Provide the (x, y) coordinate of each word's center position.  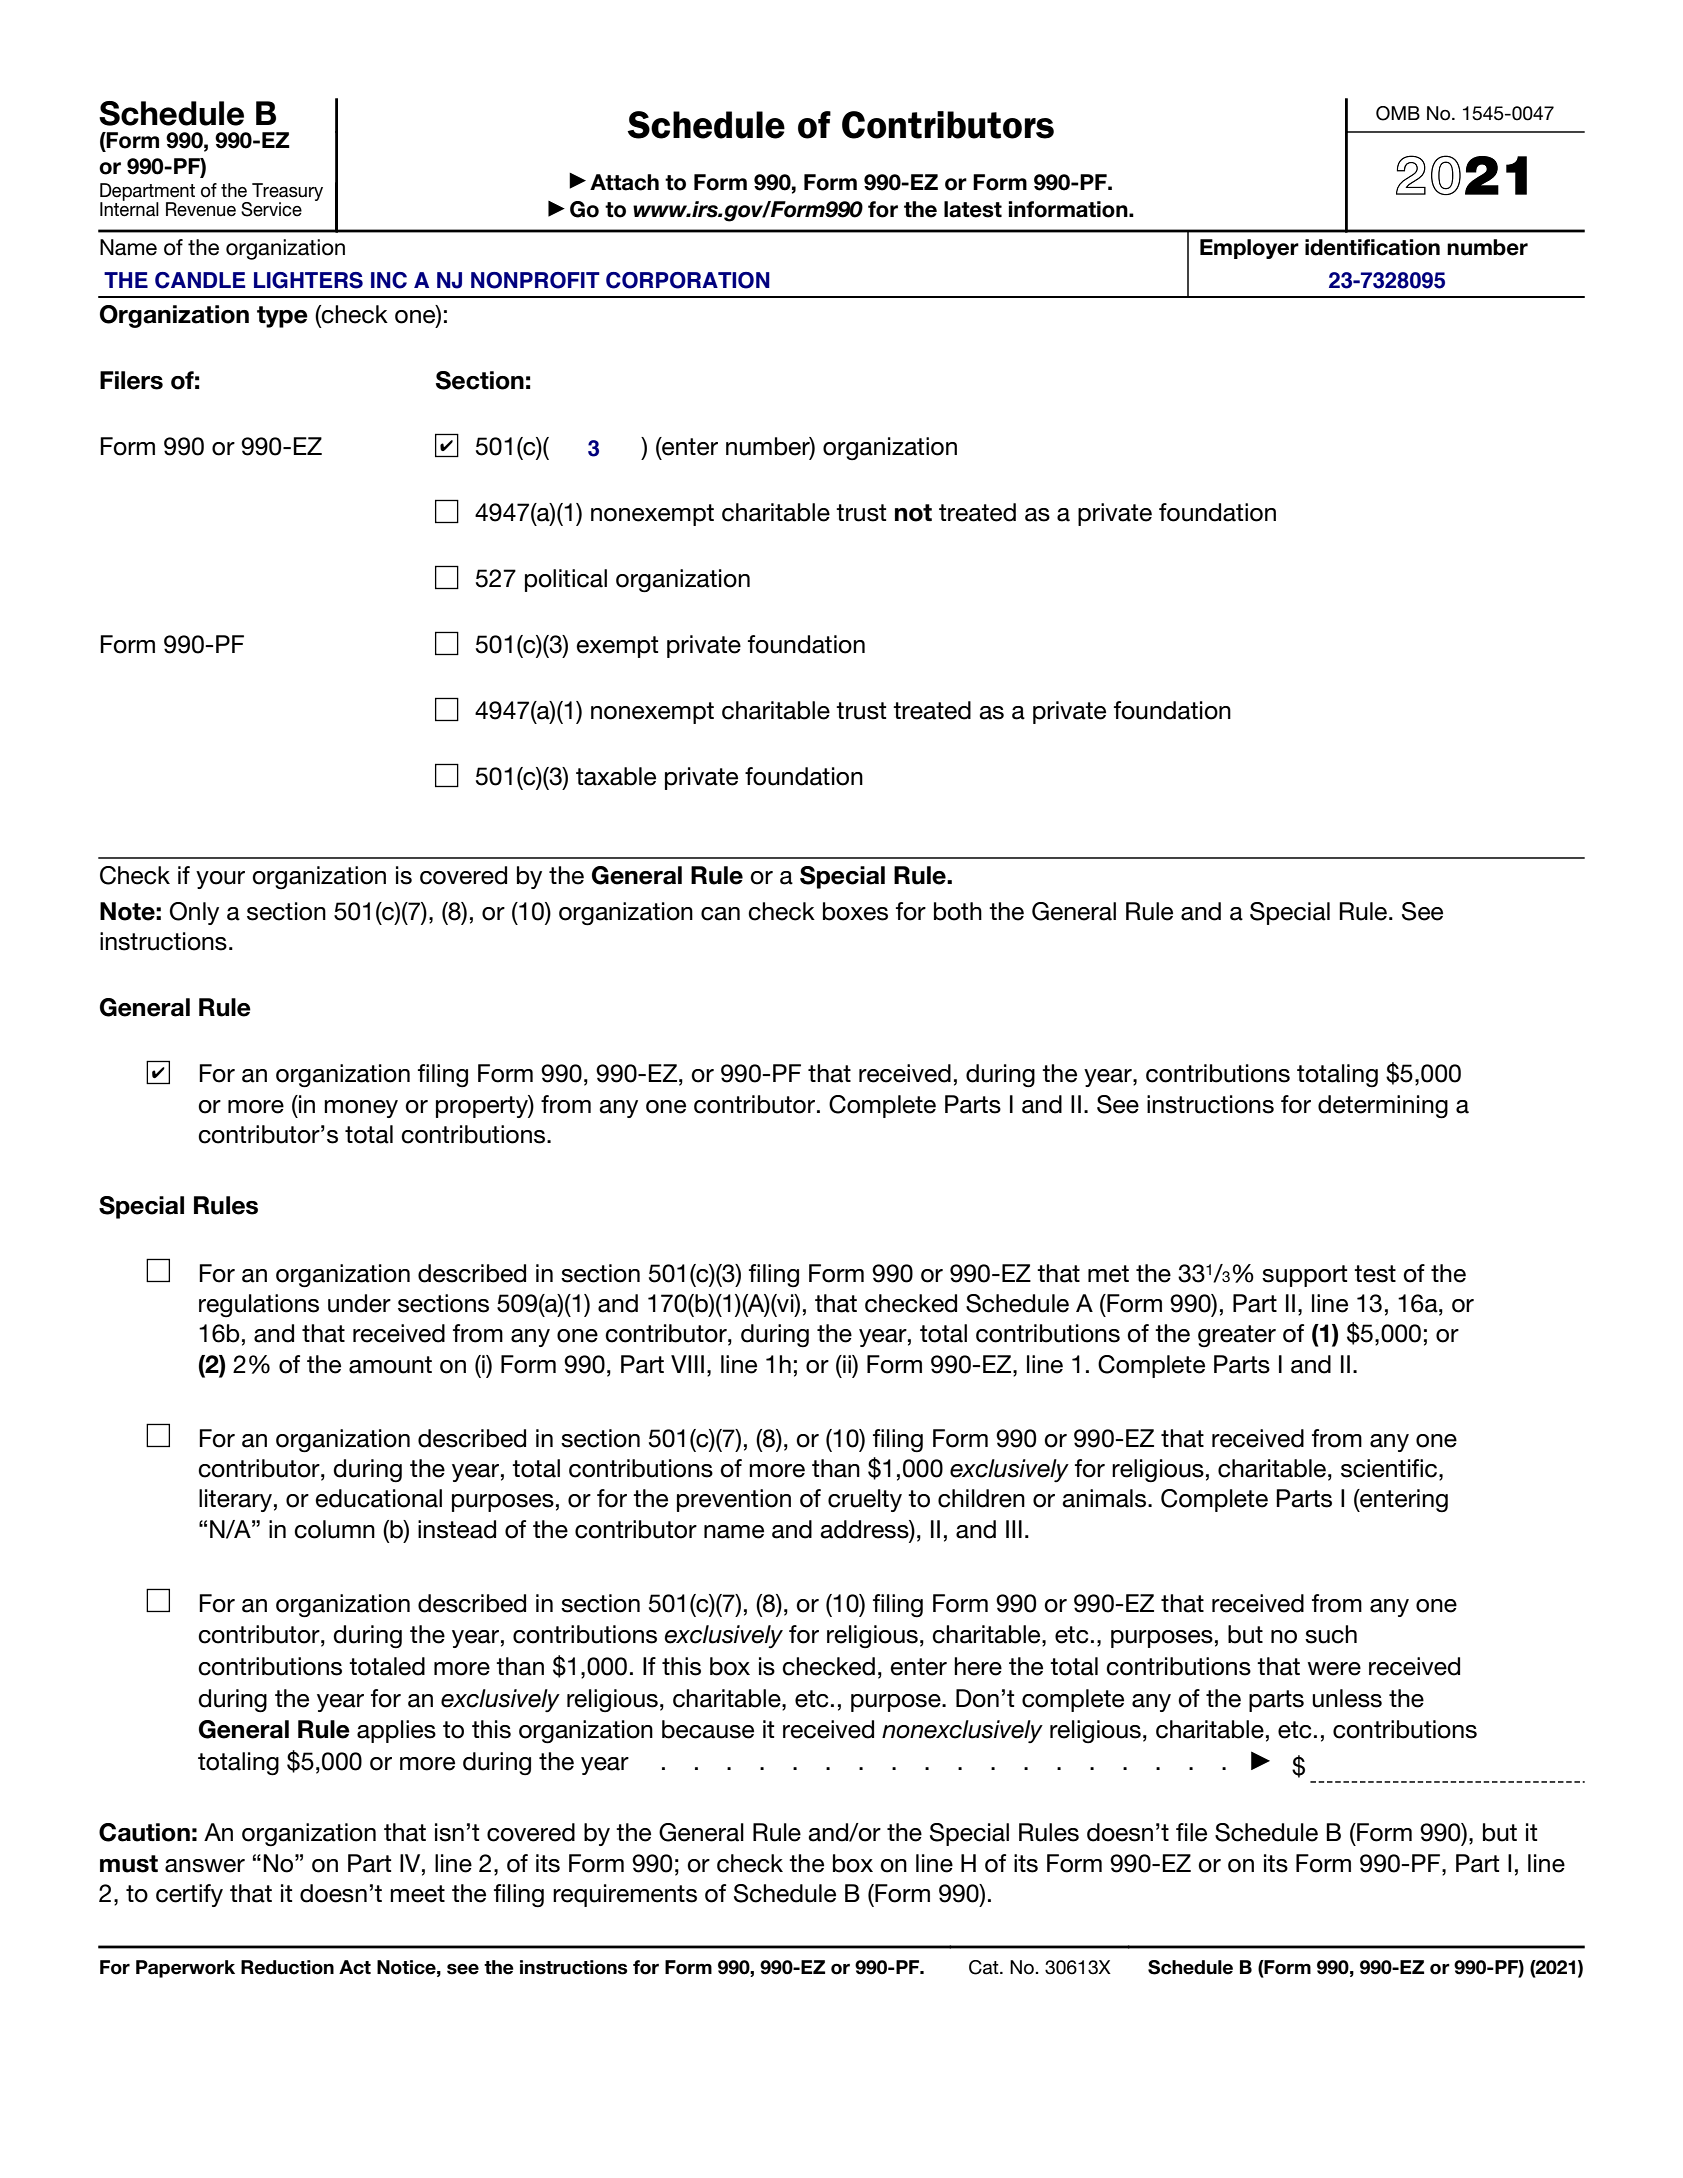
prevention (734, 1500)
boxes (855, 911)
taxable (616, 776)
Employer (1249, 249)
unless (1347, 1698)
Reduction (287, 1967)
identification (1372, 247)
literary (235, 1500)
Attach (624, 182)
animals (1105, 1498)
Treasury (287, 193)
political (566, 580)
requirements (625, 1895)
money (361, 1109)
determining (1383, 1107)
